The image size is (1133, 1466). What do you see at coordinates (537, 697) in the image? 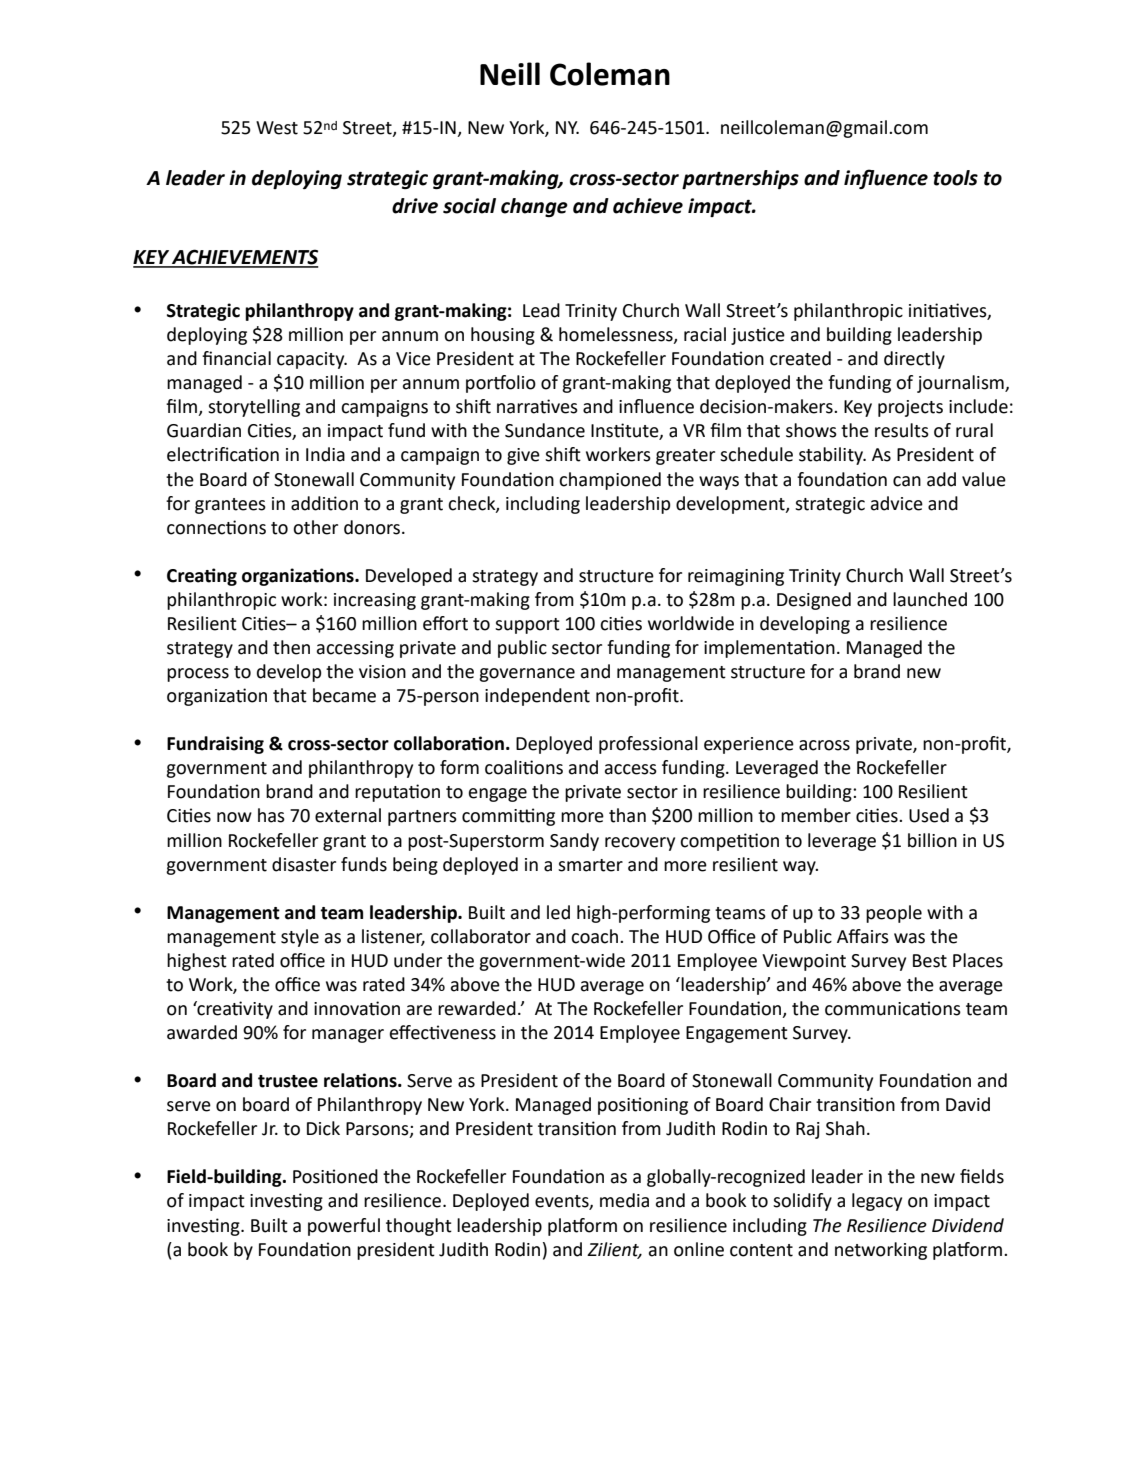
I see `independent` at bounding box center [537, 697].
